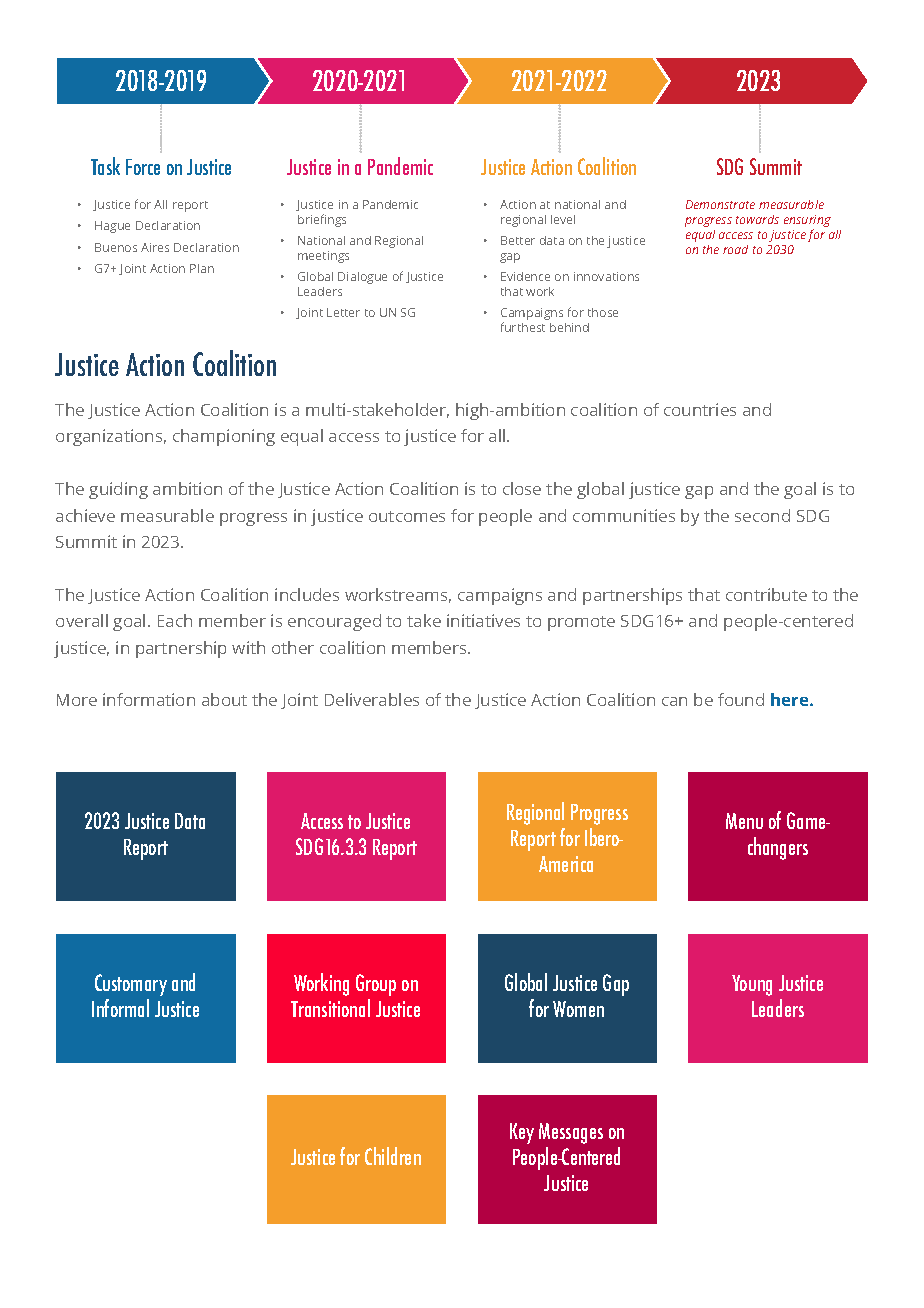  Describe the element at coordinates (143, 167) in the screenshot. I see `Force` at that location.
